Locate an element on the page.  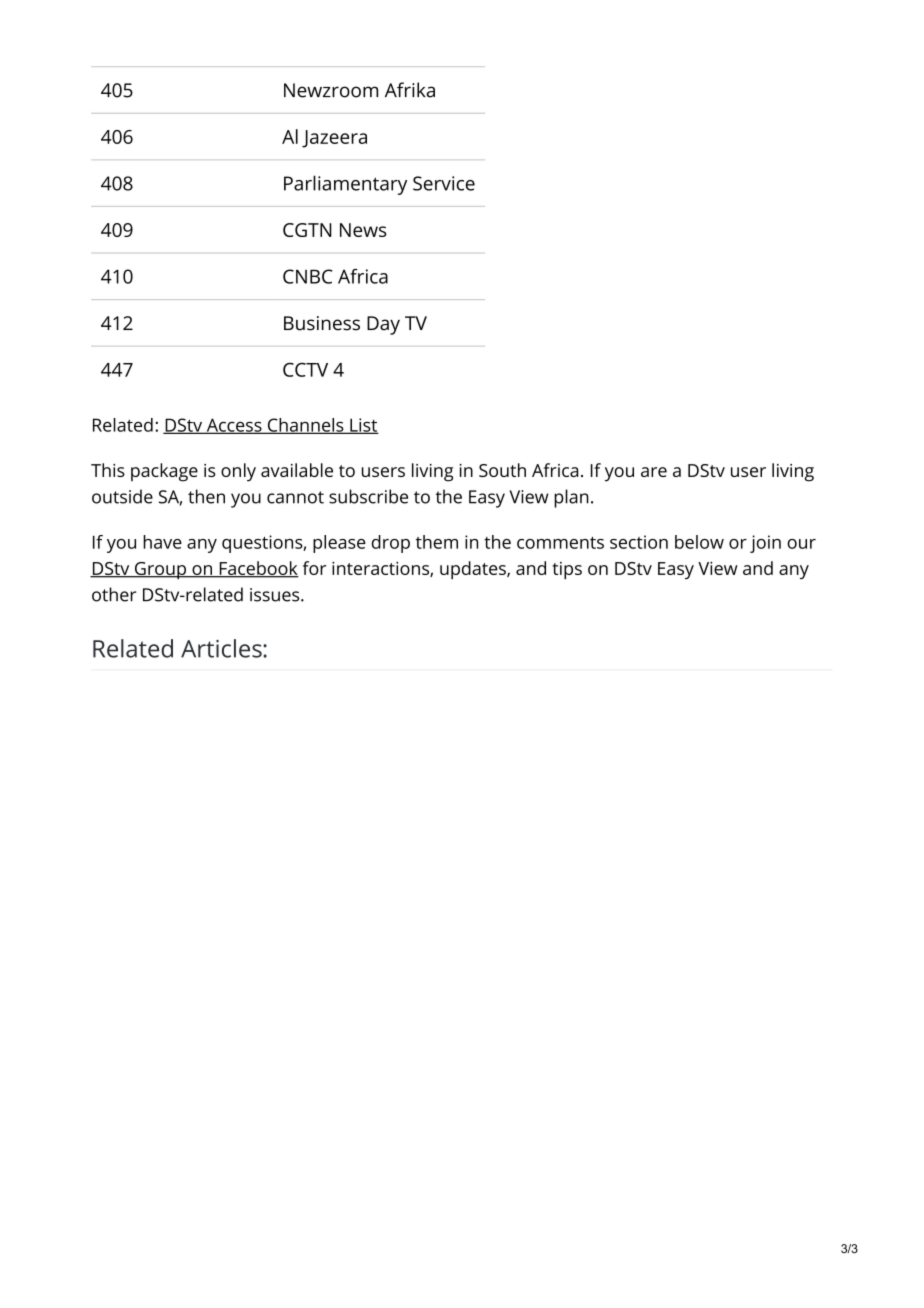
are is located at coordinates (654, 472).
